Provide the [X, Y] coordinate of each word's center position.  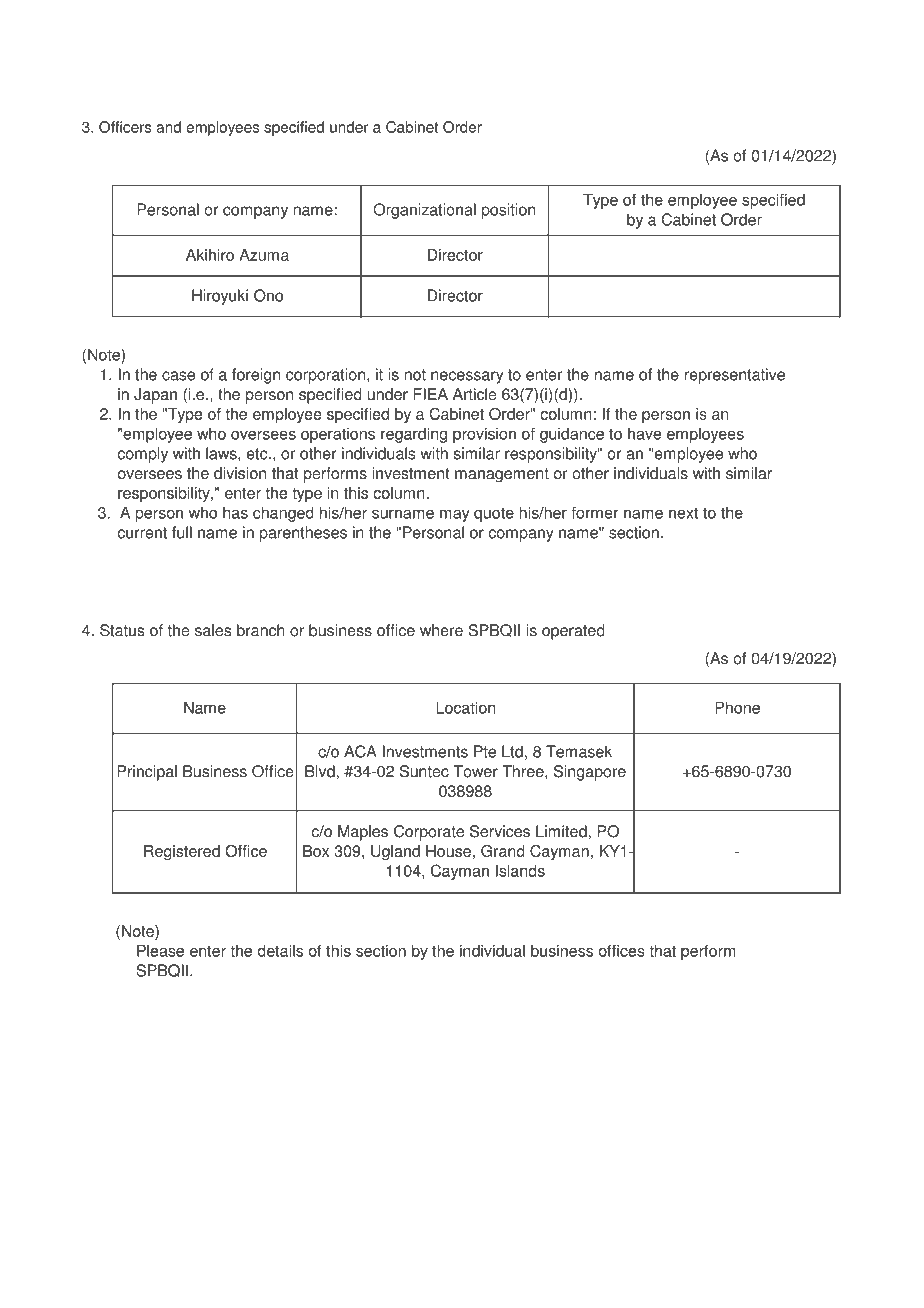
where [441, 630]
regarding [414, 435]
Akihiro [210, 255]
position [508, 211]
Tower [475, 771]
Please [160, 951]
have [644, 433]
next [683, 513]
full [182, 532]
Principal [147, 773]
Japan [155, 396]
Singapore [590, 773]
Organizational [424, 211]
